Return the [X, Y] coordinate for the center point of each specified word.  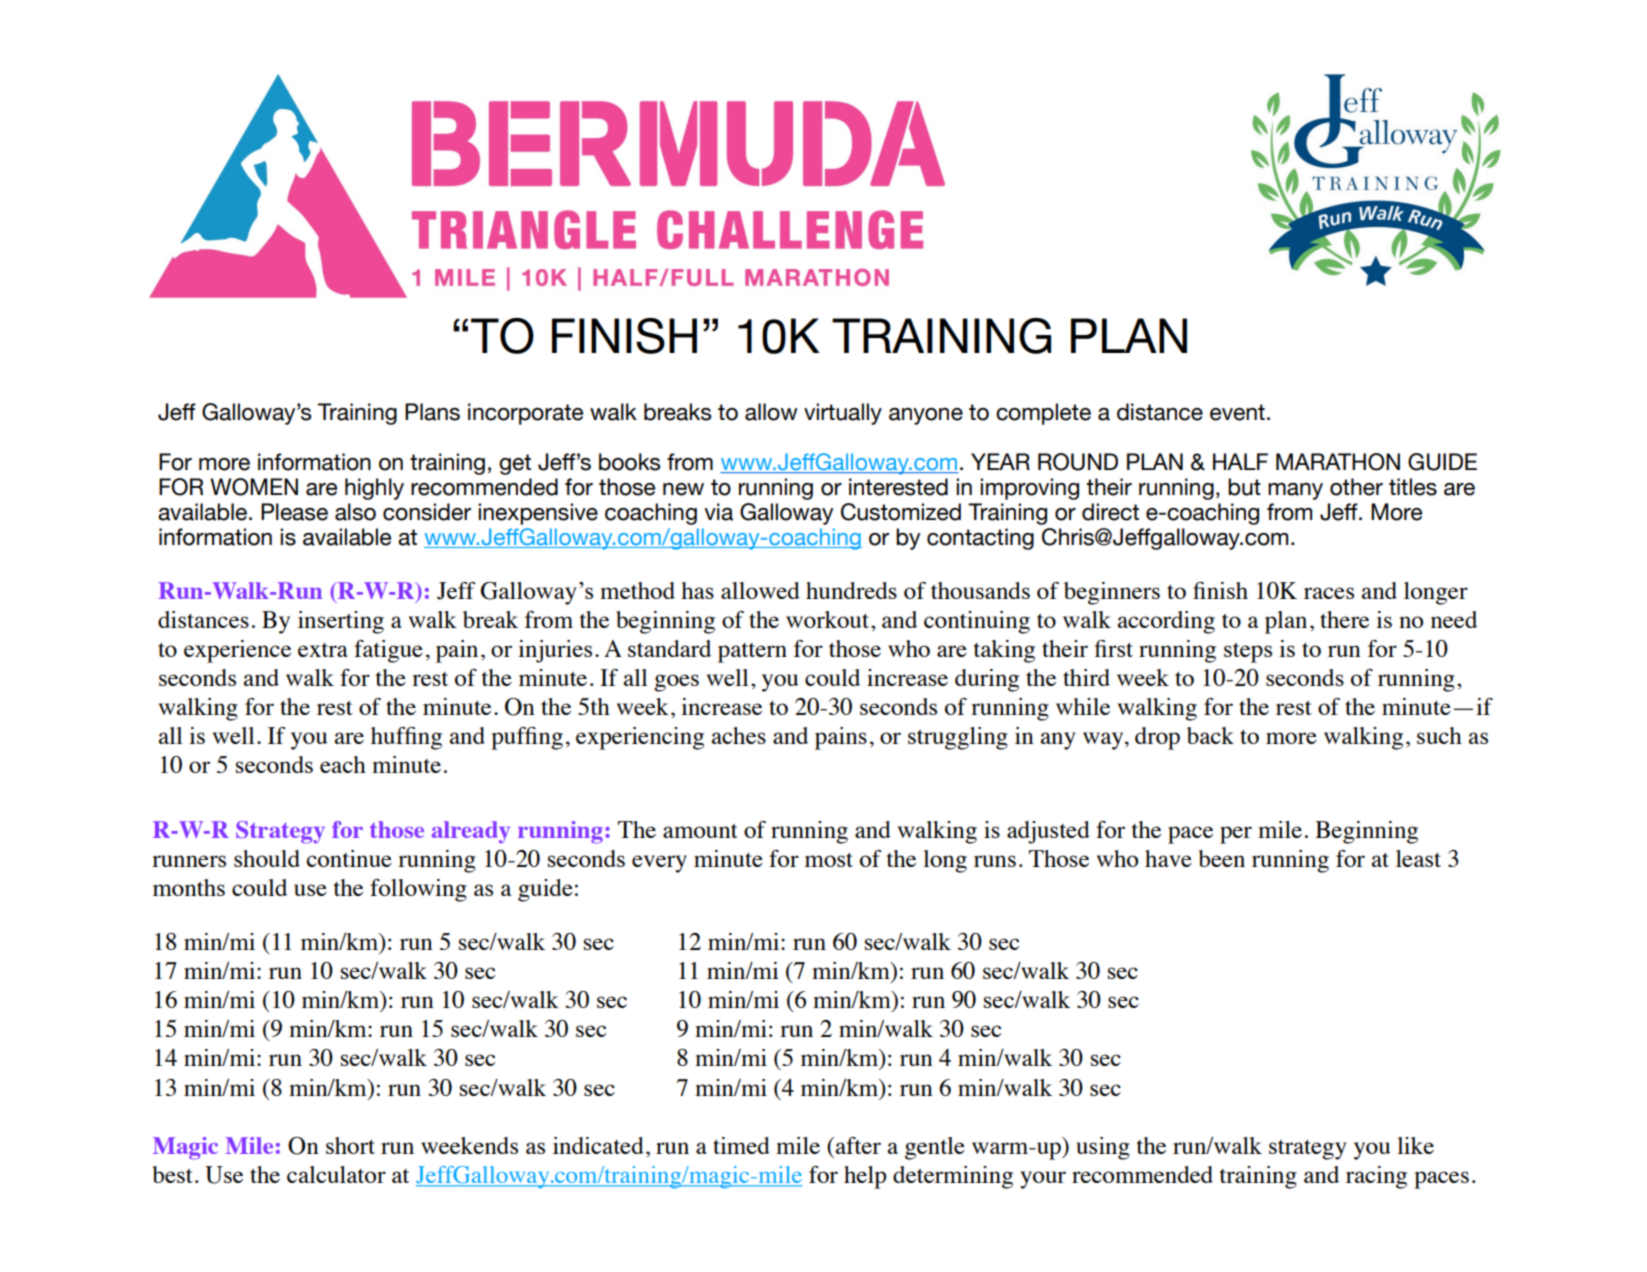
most [829, 860]
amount [700, 831]
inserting [341, 622]
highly [374, 489]
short [350, 1145]
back [1210, 735]
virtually [843, 414]
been [1221, 858]
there [1344, 619]
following [418, 890]
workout [829, 619]
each [343, 764]
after [858, 1145]
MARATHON [1338, 462]
